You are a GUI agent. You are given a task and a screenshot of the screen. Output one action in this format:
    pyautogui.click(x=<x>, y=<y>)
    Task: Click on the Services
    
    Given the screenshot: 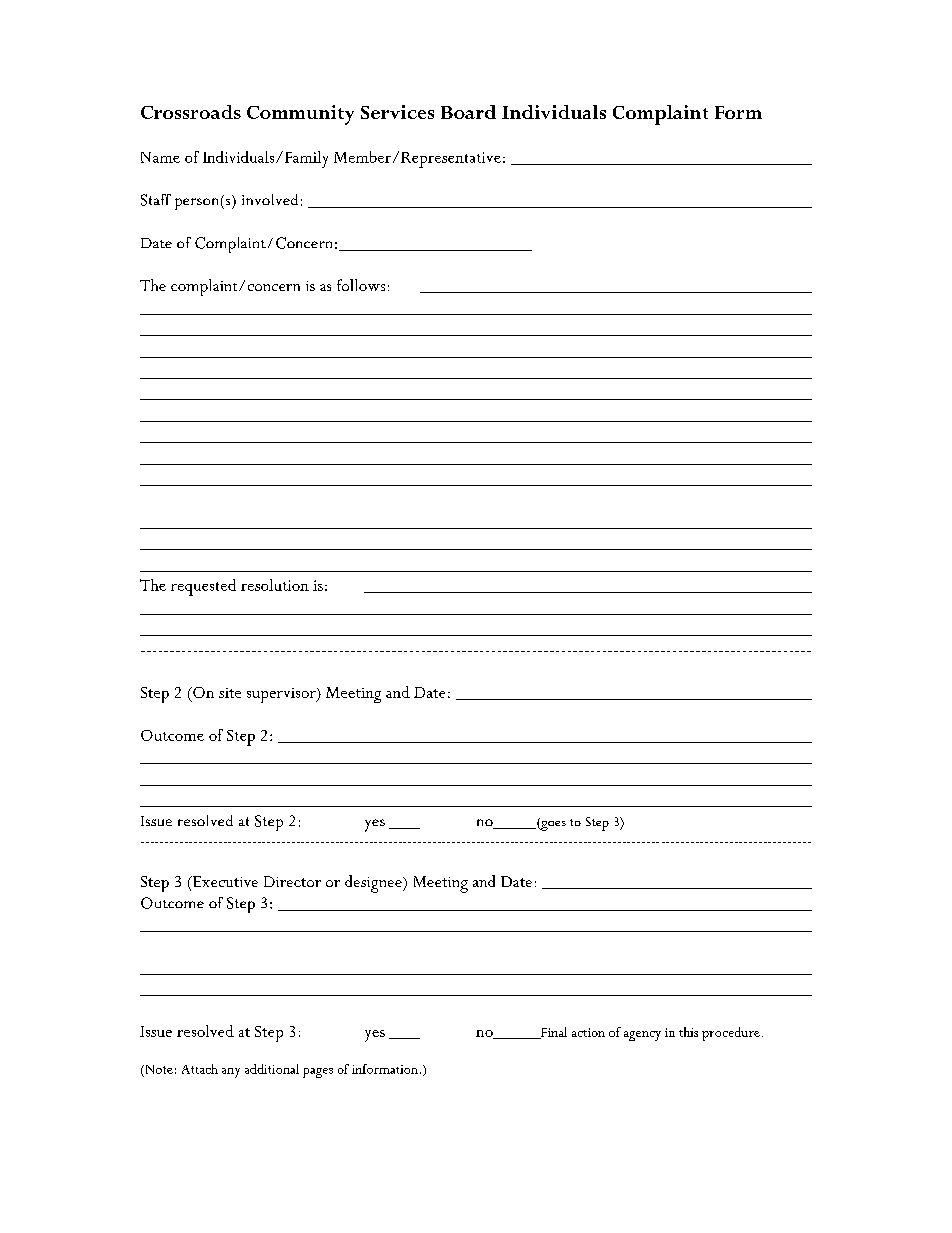 What is the action you would take?
    pyautogui.click(x=397, y=112)
